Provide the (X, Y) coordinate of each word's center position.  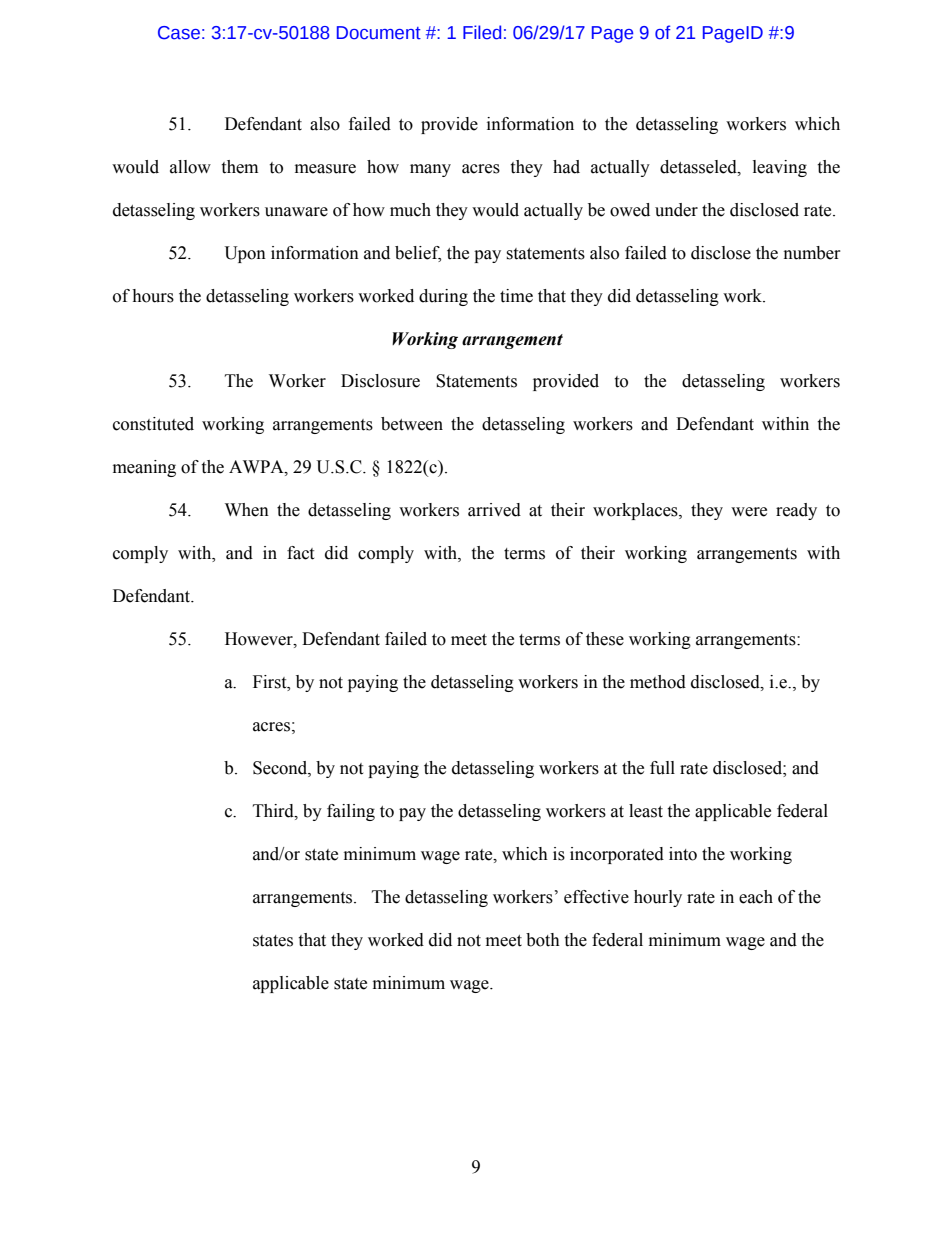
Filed (482, 32)
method (658, 682)
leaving (780, 168)
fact (300, 553)
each (756, 897)
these (605, 639)
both (543, 940)
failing (351, 812)
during (443, 297)
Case (179, 33)
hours (153, 296)
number (812, 253)
